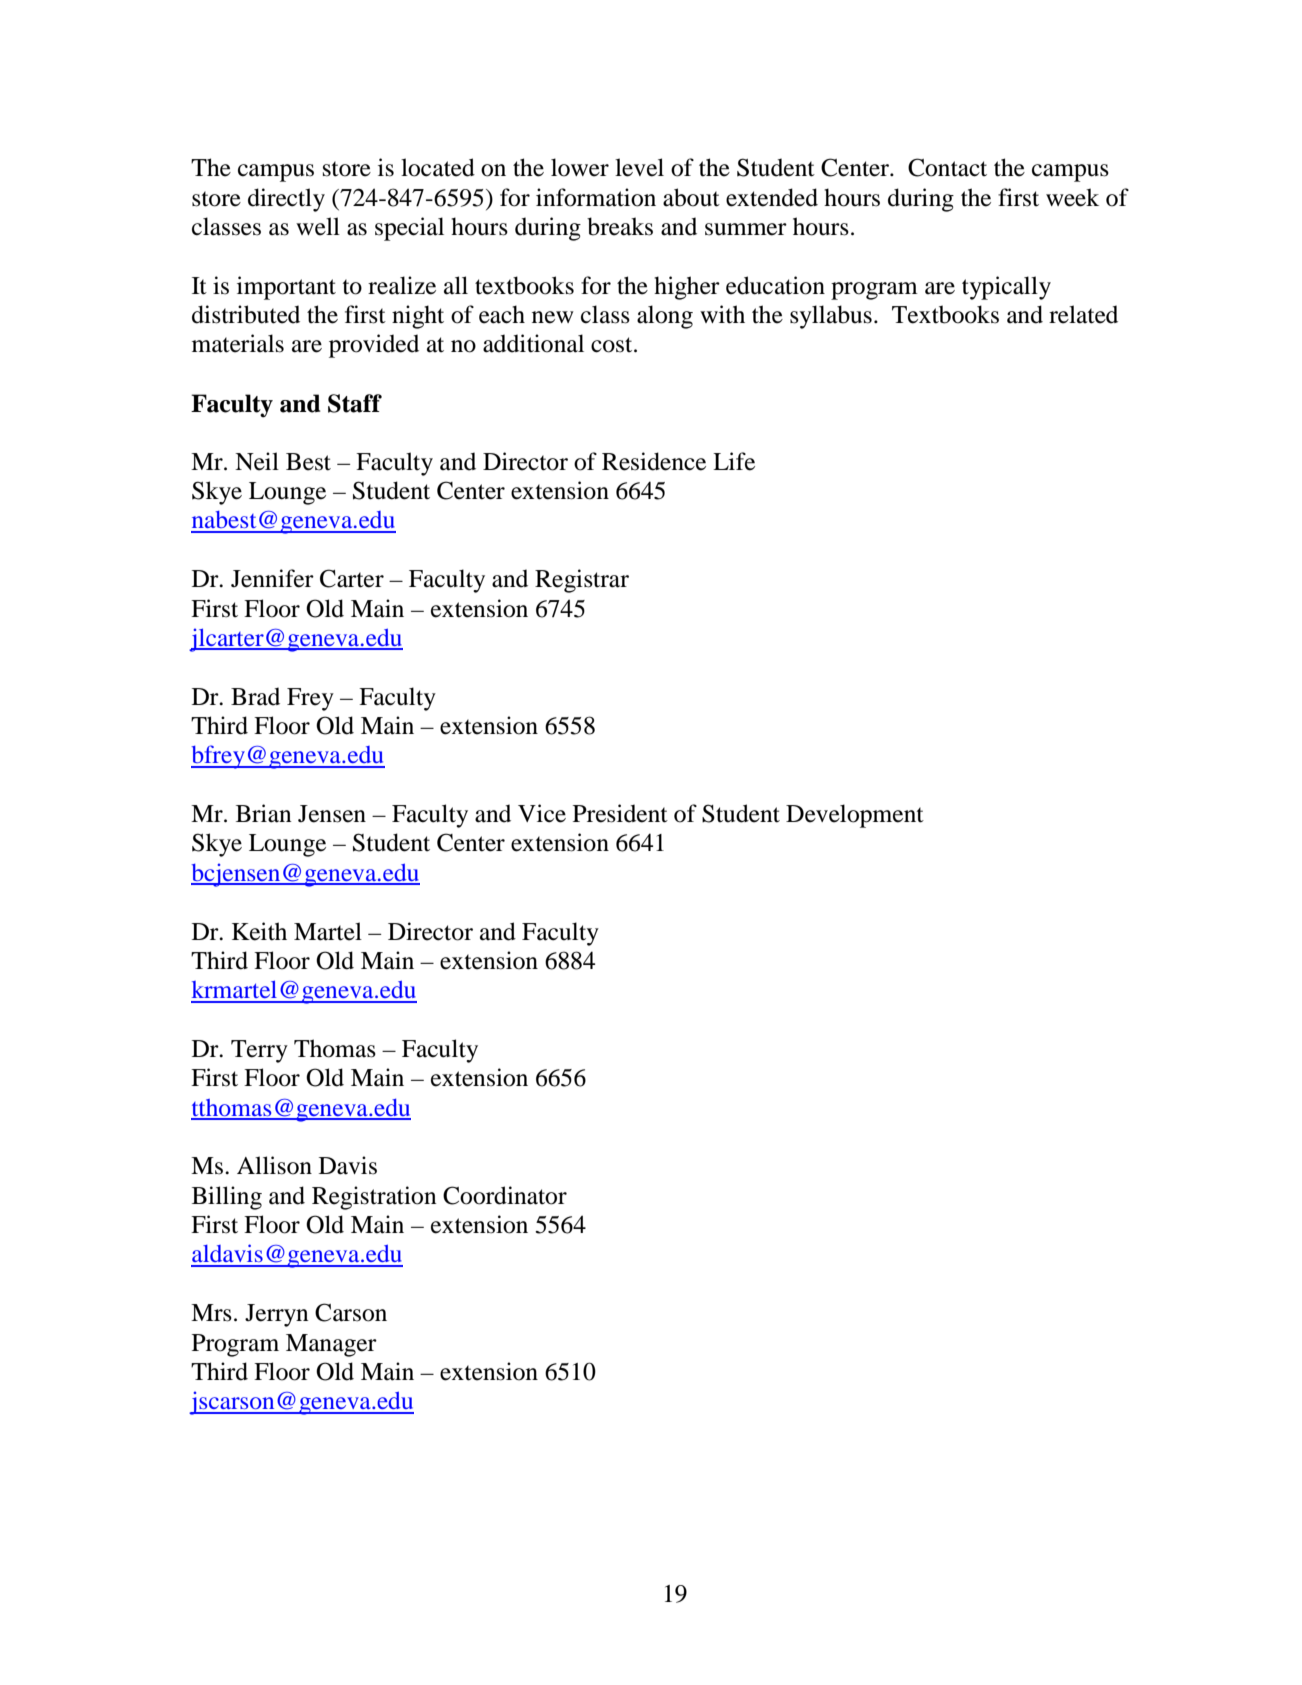 This page has height=1685, width=1302. Describe the element at coordinates (259, 1051) in the page. I see `Terry` at that location.
